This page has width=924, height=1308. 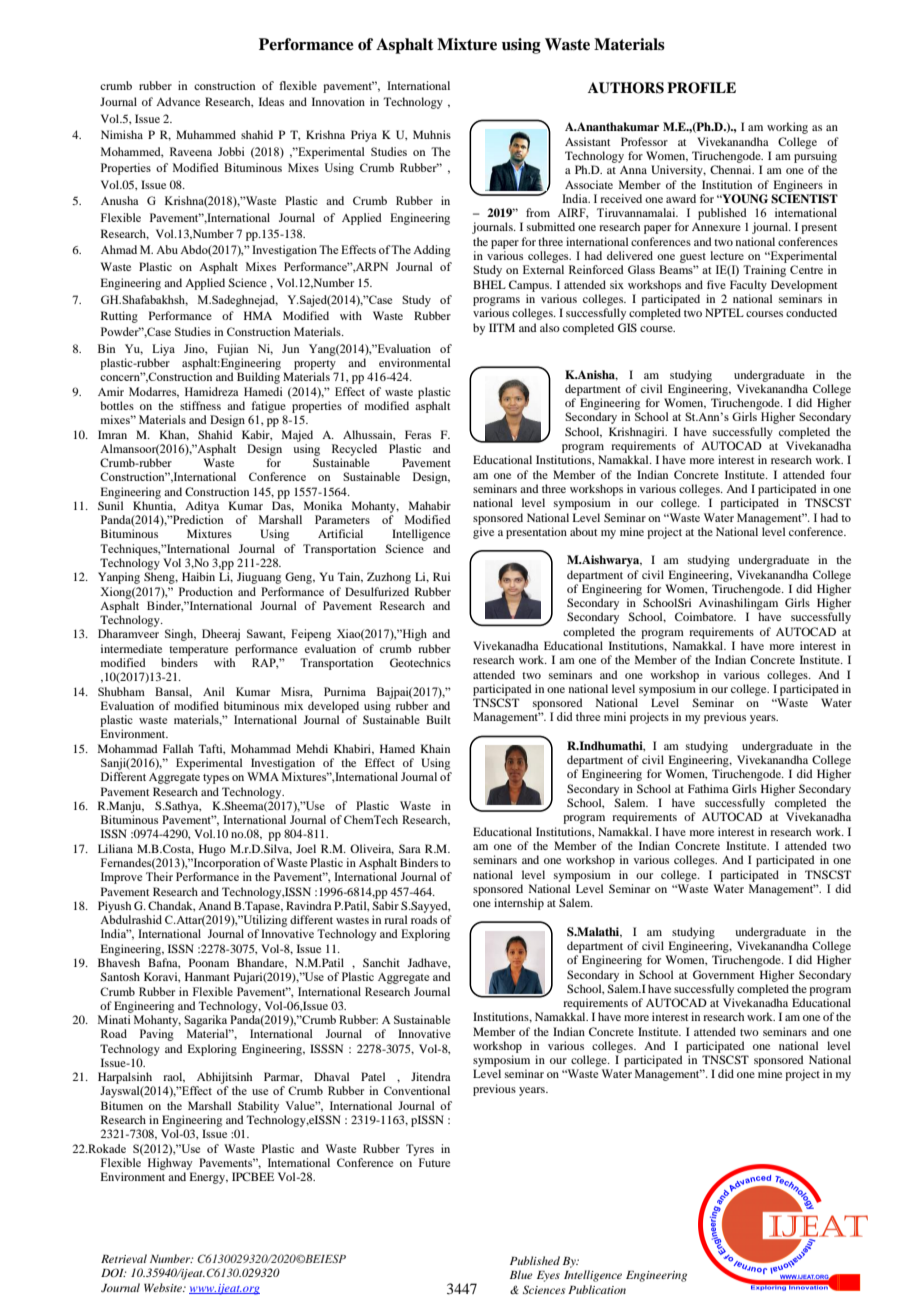 I want to click on Government, so click(x=723, y=974).
